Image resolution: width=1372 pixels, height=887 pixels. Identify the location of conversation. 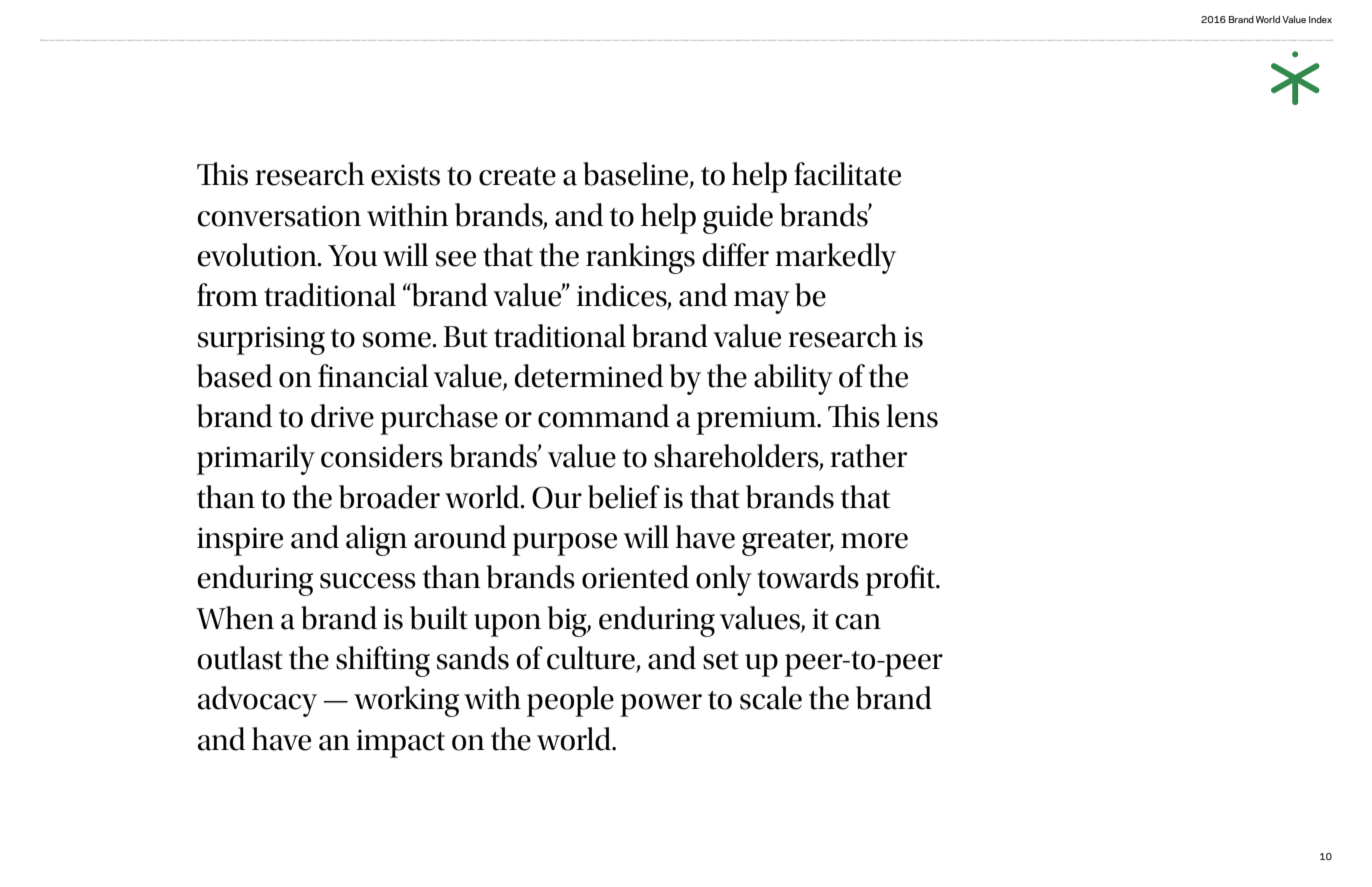
(279, 216).
